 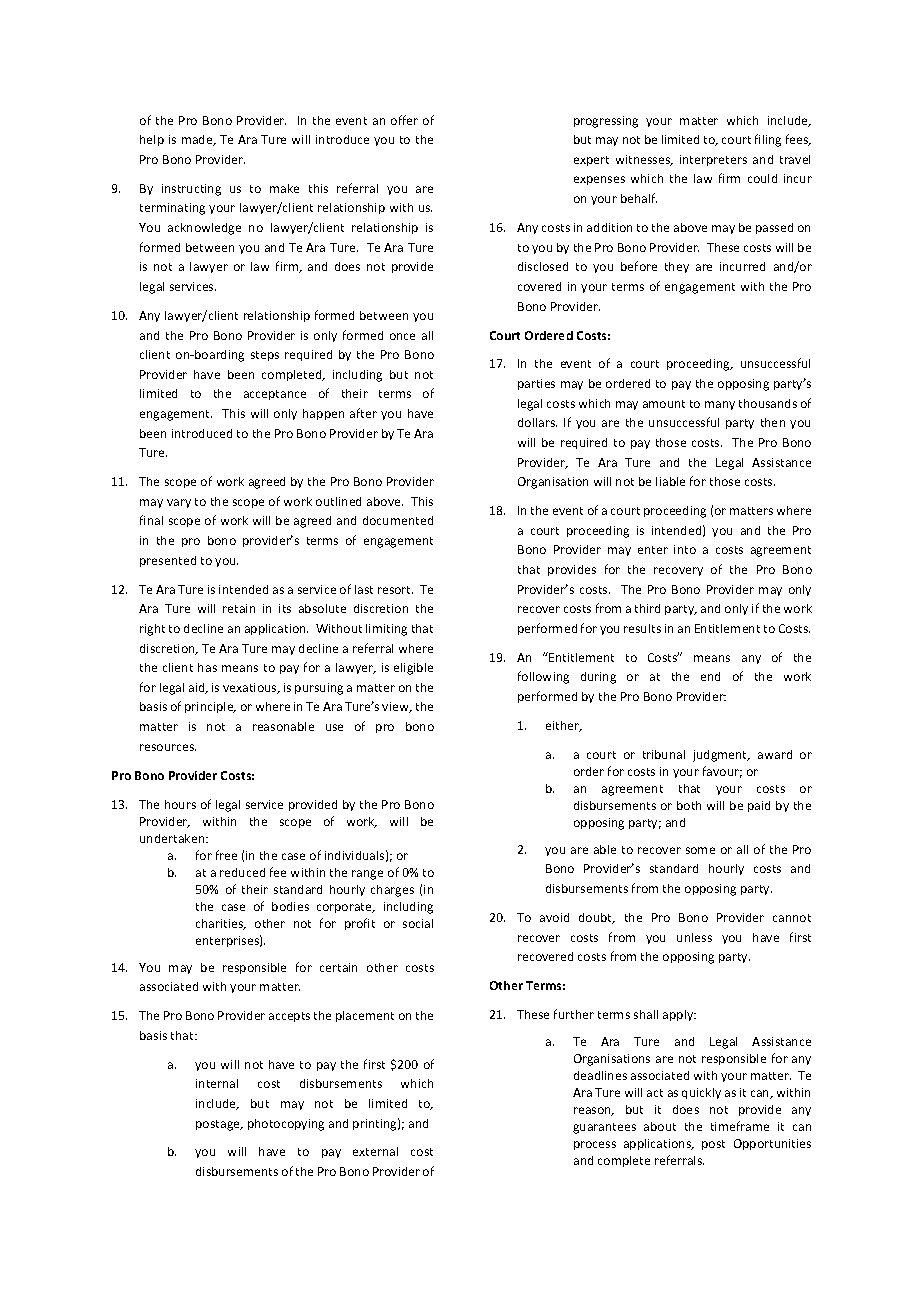 What do you see at coordinates (198, 140) in the page?
I see `made` at bounding box center [198, 140].
